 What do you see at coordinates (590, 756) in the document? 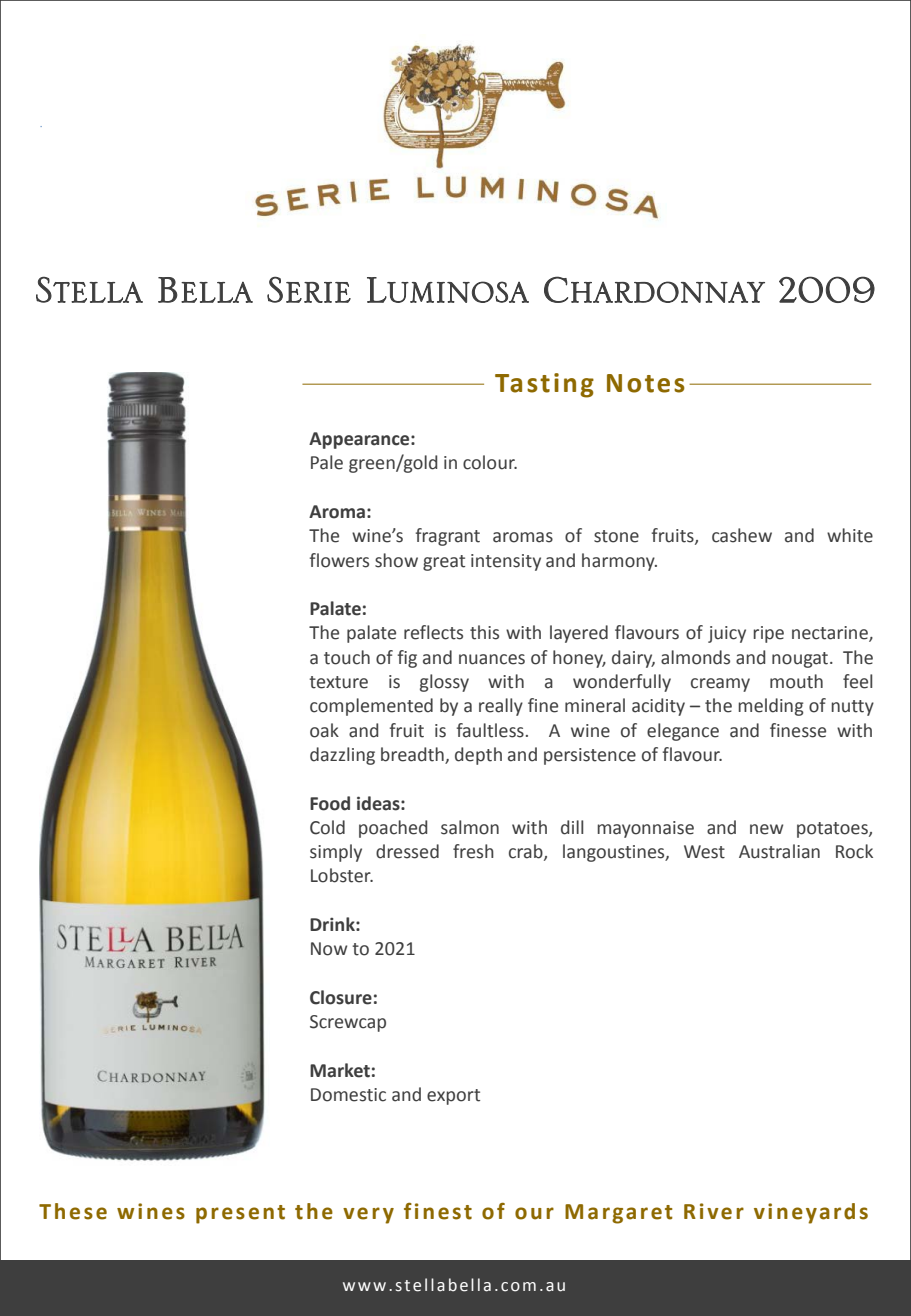
I see `persistence` at bounding box center [590, 756].
